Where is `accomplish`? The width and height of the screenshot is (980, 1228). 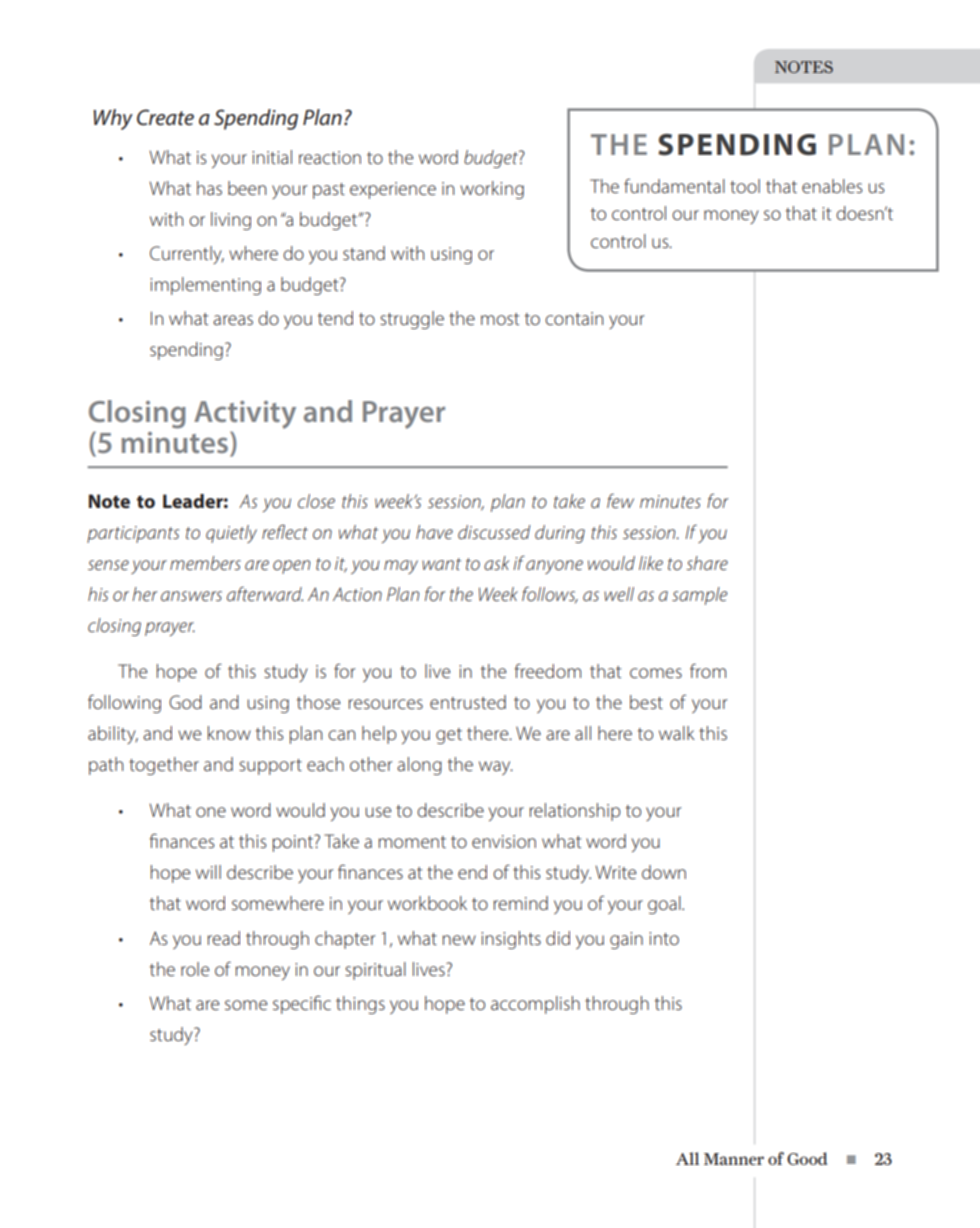
accomplish is located at coordinates (535, 1005).
